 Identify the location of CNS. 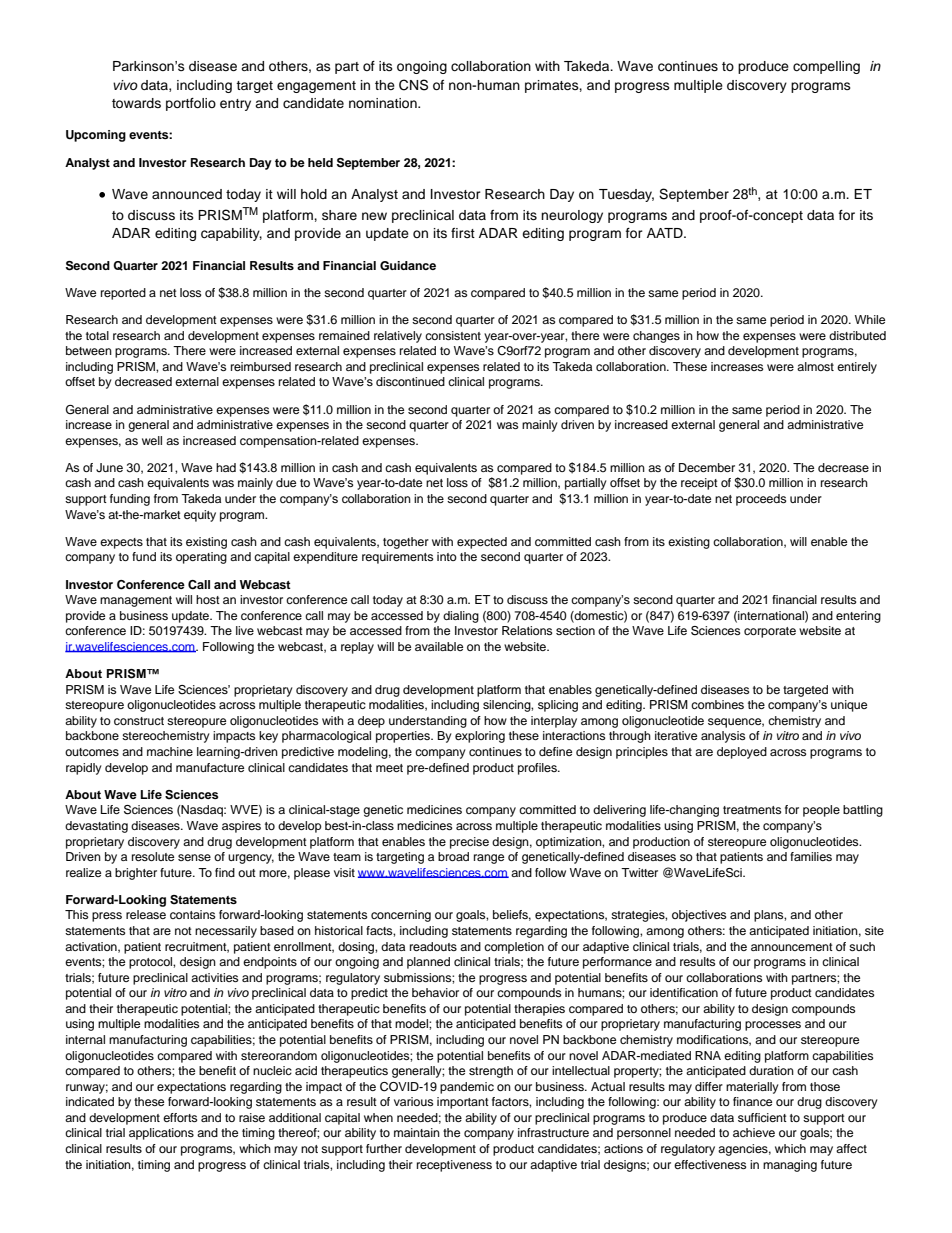
(413, 85).
